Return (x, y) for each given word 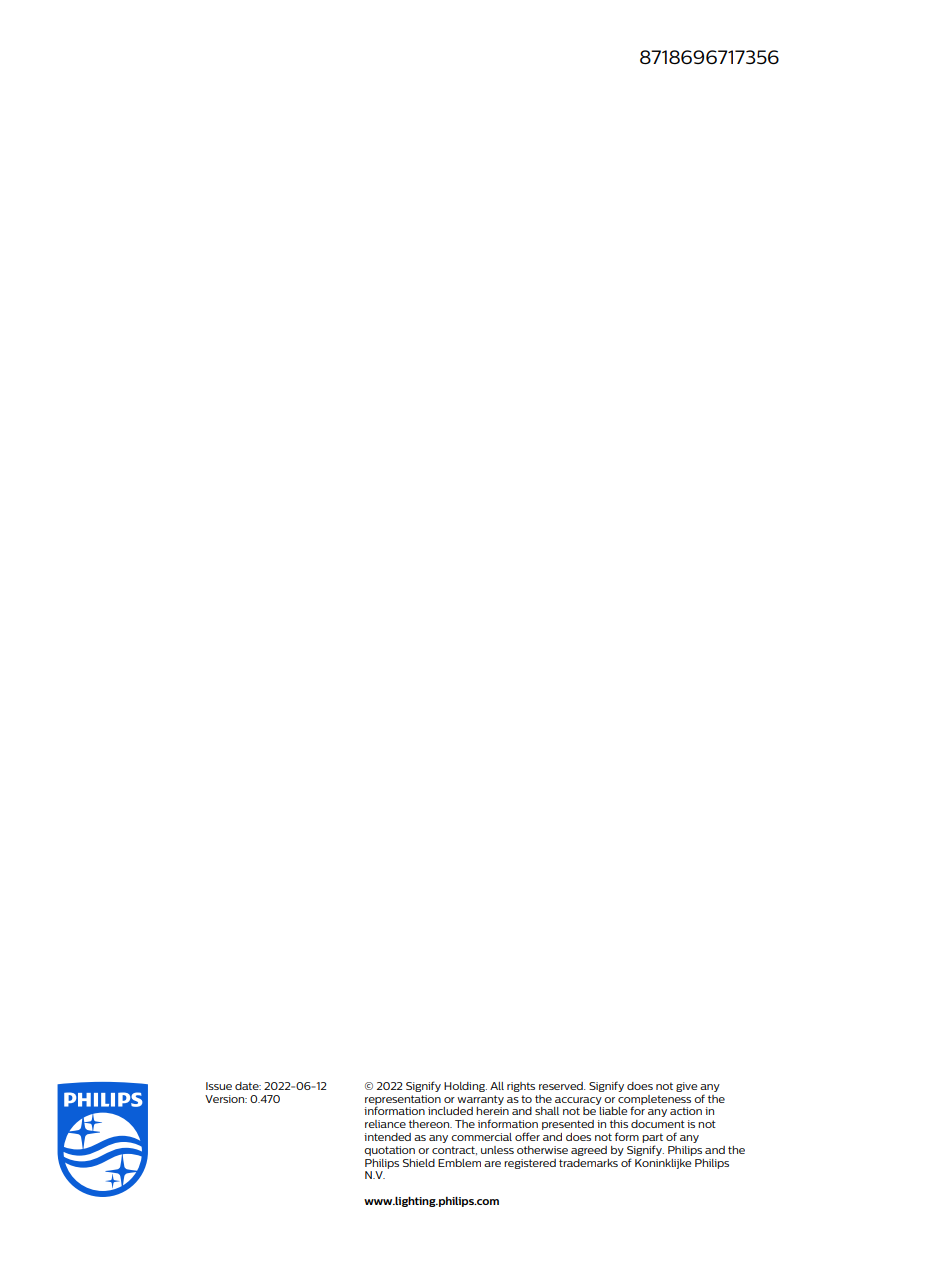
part (652, 1138)
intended (387, 1137)
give (687, 1087)
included (450, 1111)
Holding (465, 1087)
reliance (385, 1124)
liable (613, 1111)
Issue (219, 1086)
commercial (481, 1137)
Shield (419, 1163)
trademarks (588, 1163)
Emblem (459, 1163)
